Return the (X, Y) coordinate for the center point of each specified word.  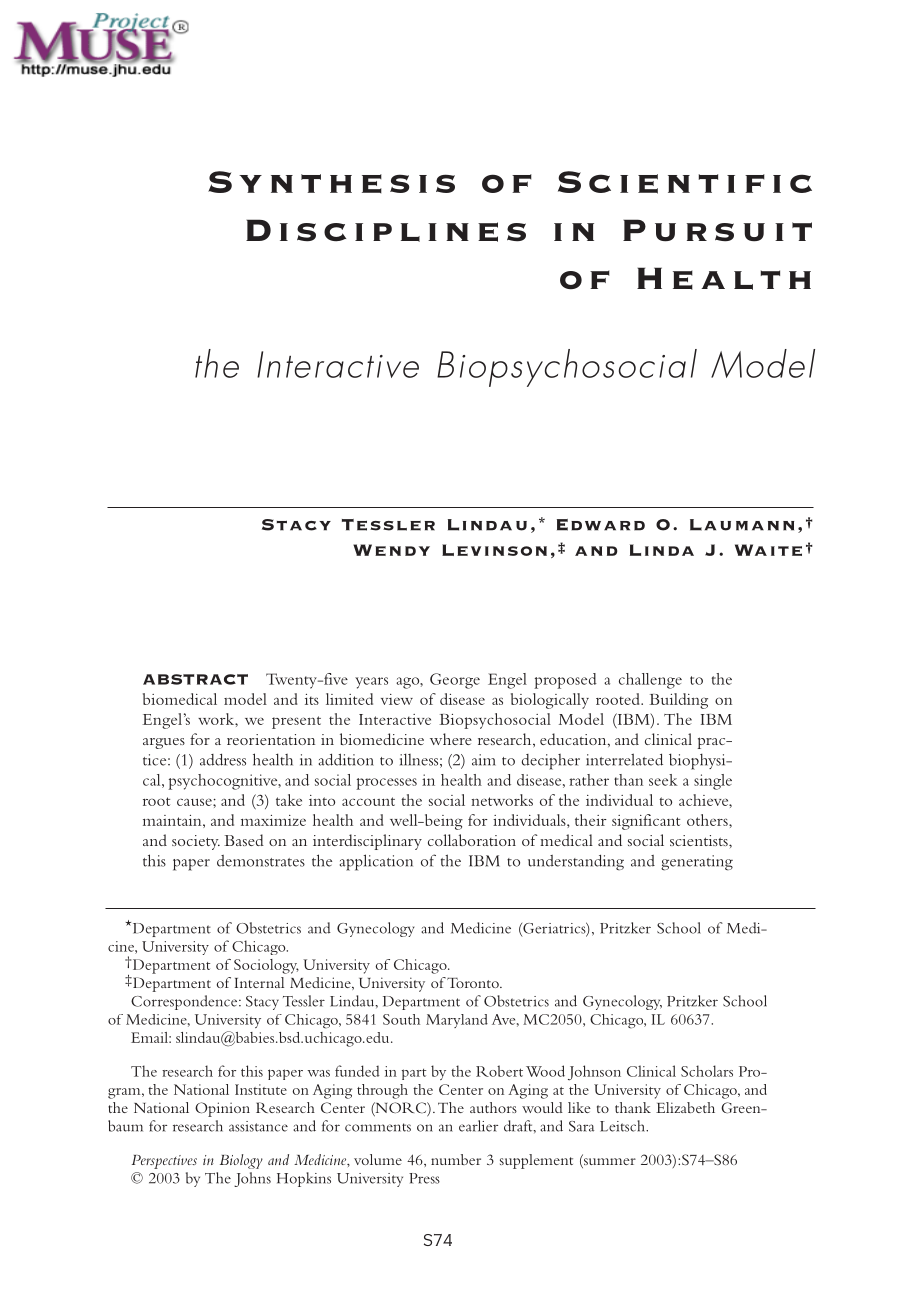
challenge (650, 681)
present (296, 722)
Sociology (266, 966)
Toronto (474, 982)
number (456, 1159)
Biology (241, 1161)
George (455, 681)
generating (697, 863)
